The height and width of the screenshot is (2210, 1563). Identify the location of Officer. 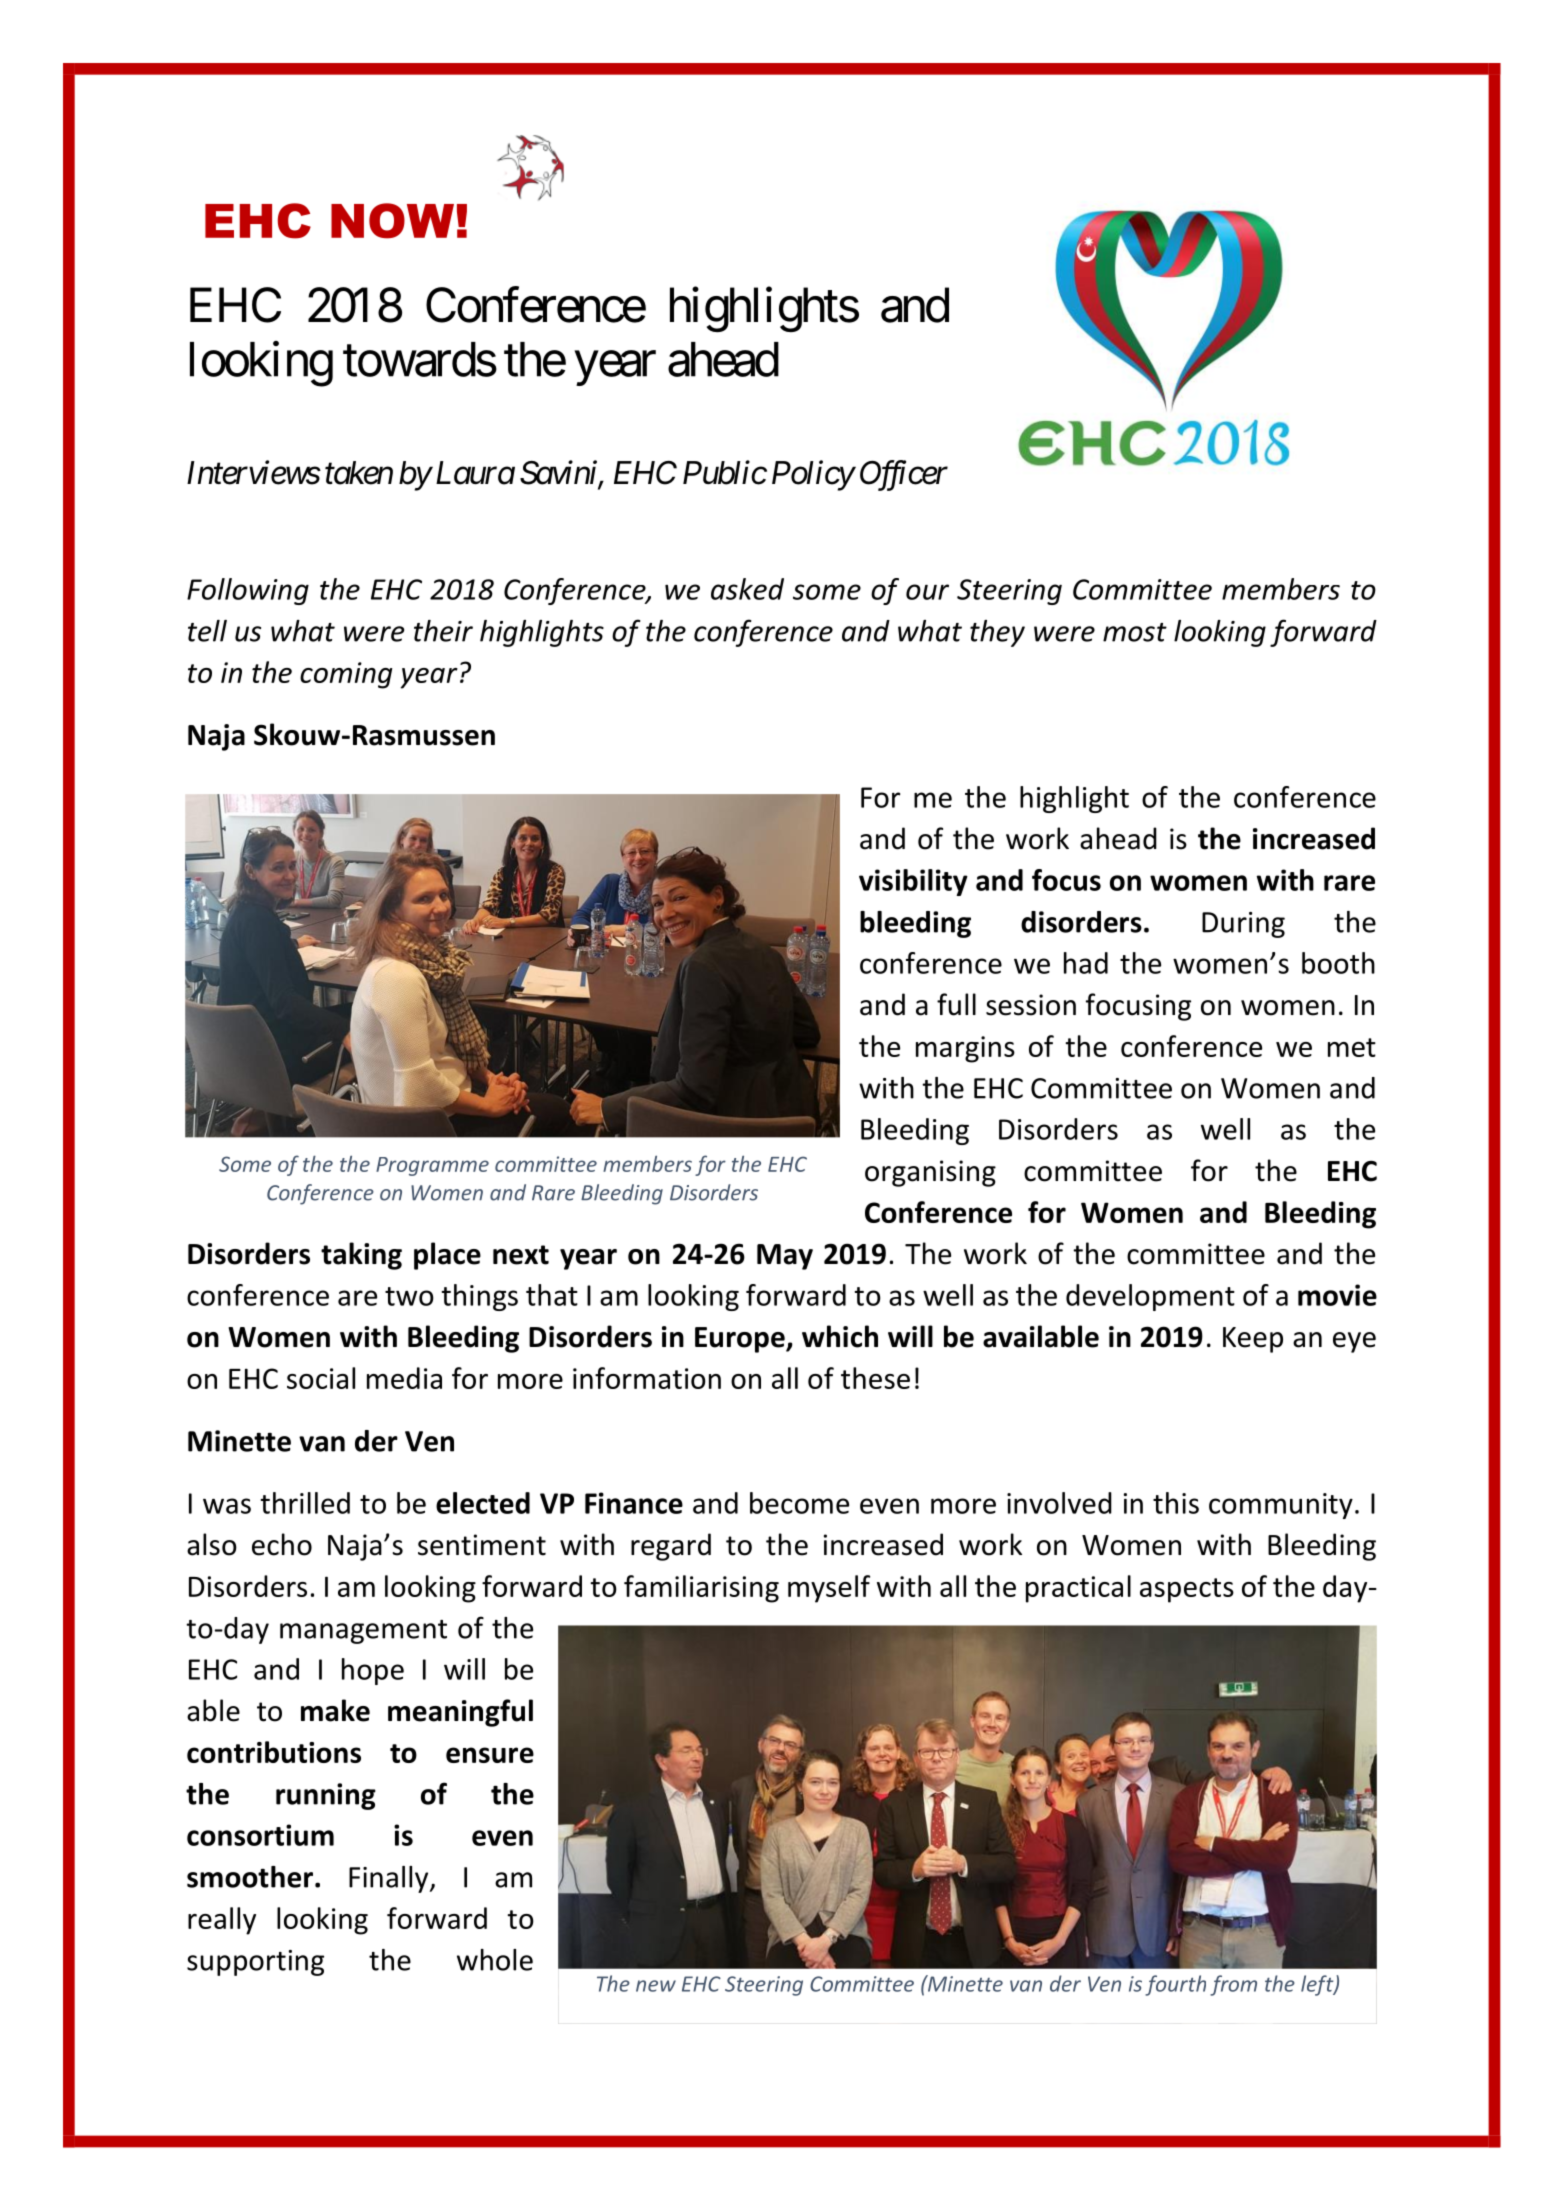
(904, 475).
